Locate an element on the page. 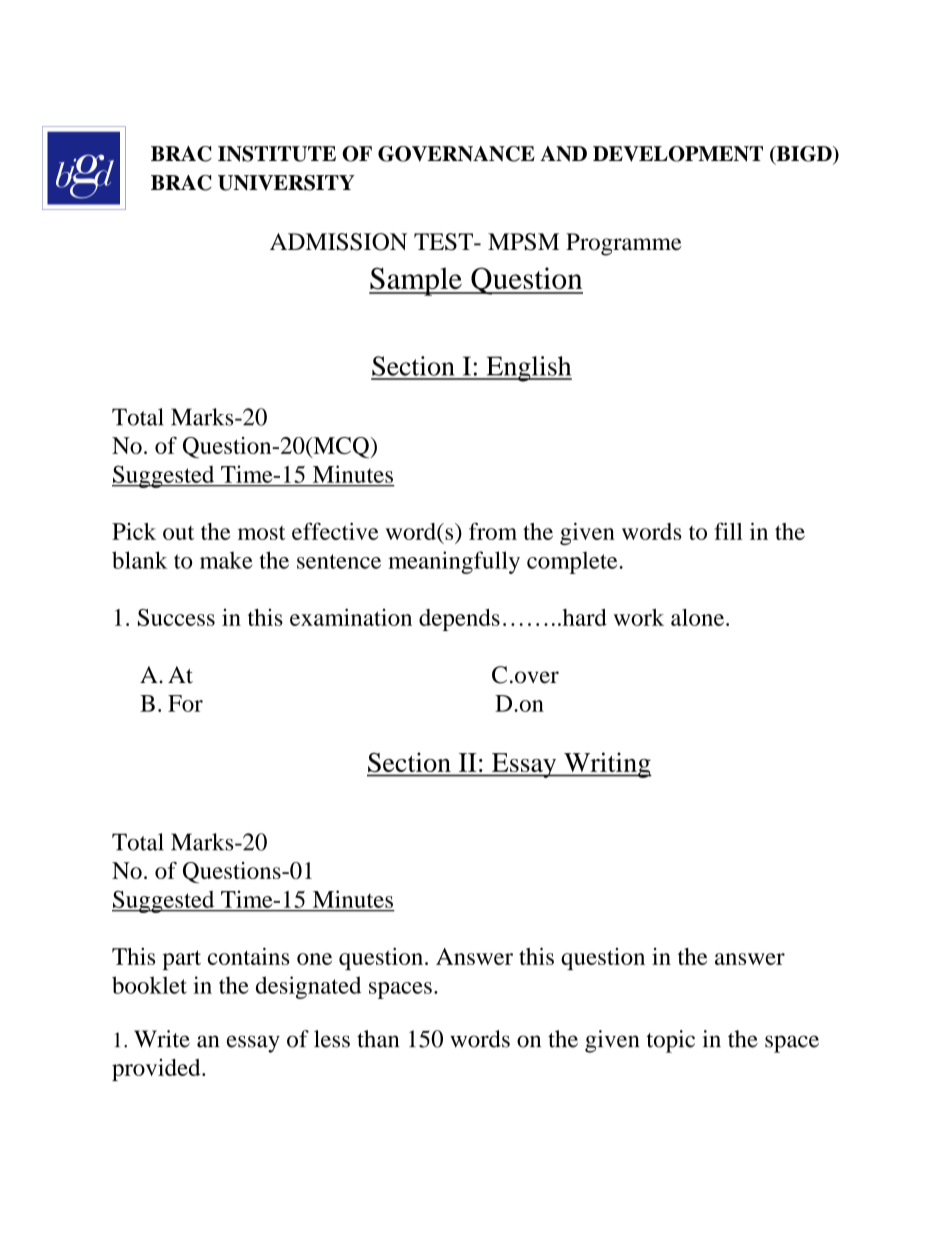  For is located at coordinates (185, 703).
